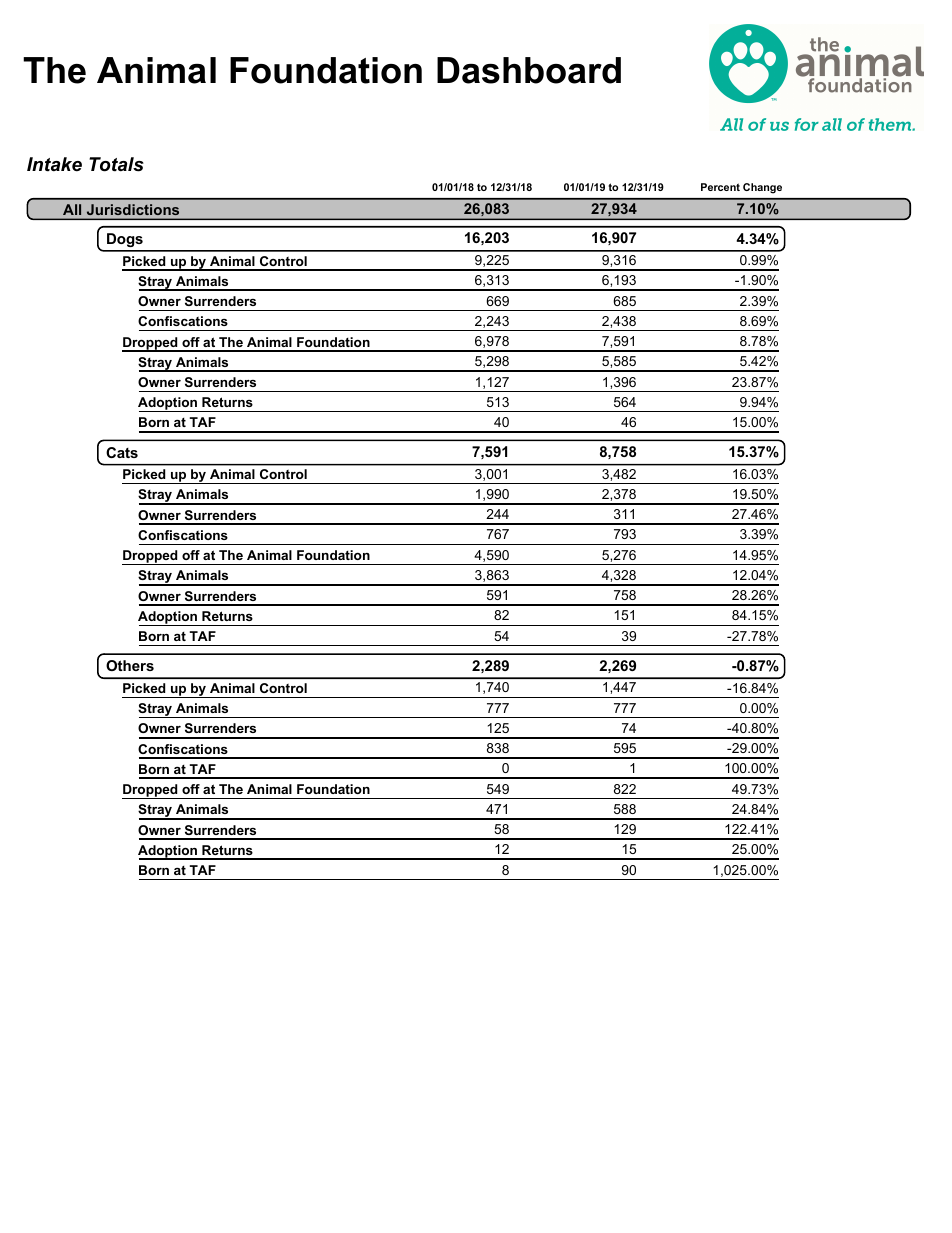 The image size is (952, 1233). I want to click on Intake, so click(54, 164).
